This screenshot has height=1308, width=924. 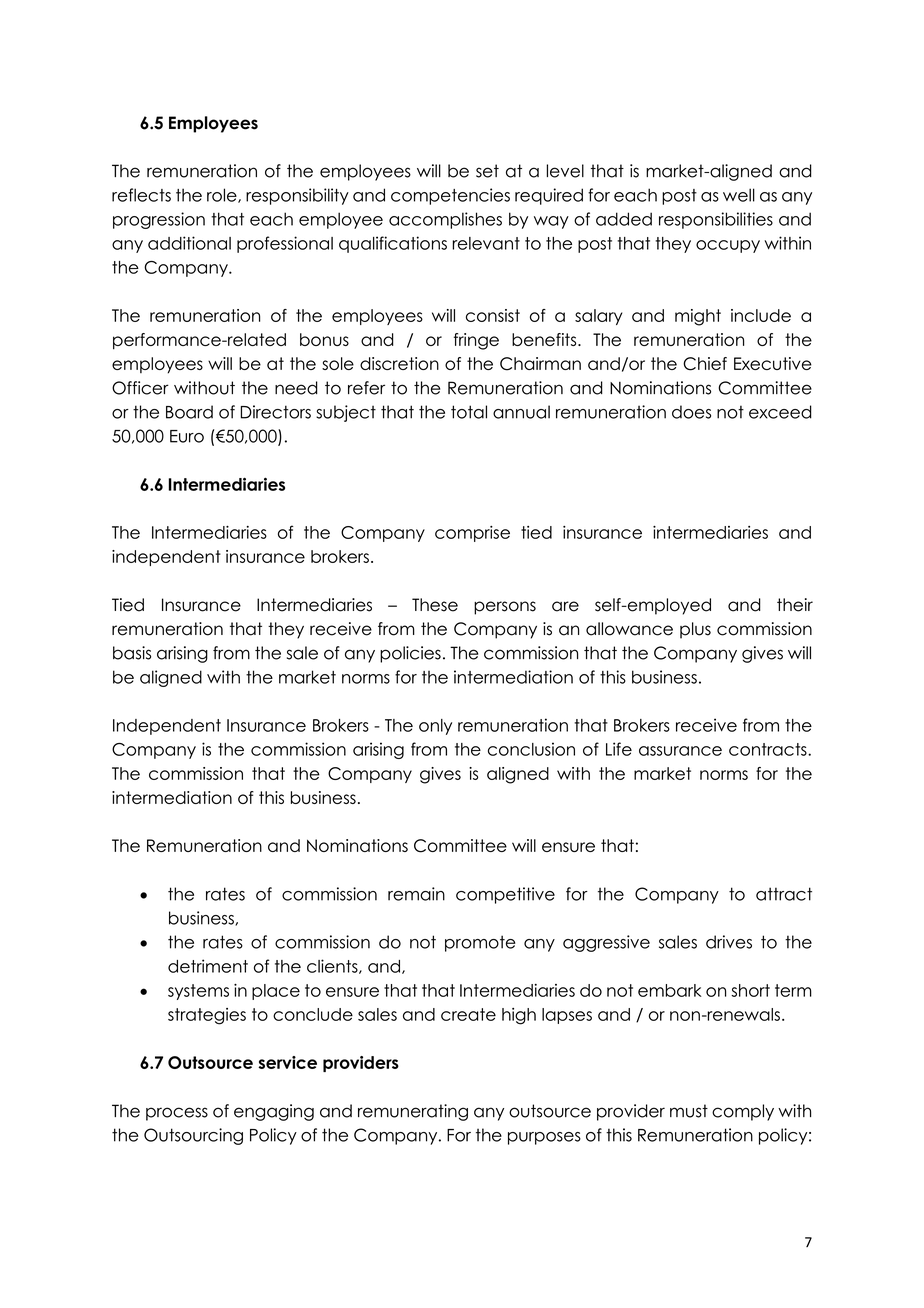 I want to click on well, so click(x=739, y=195).
